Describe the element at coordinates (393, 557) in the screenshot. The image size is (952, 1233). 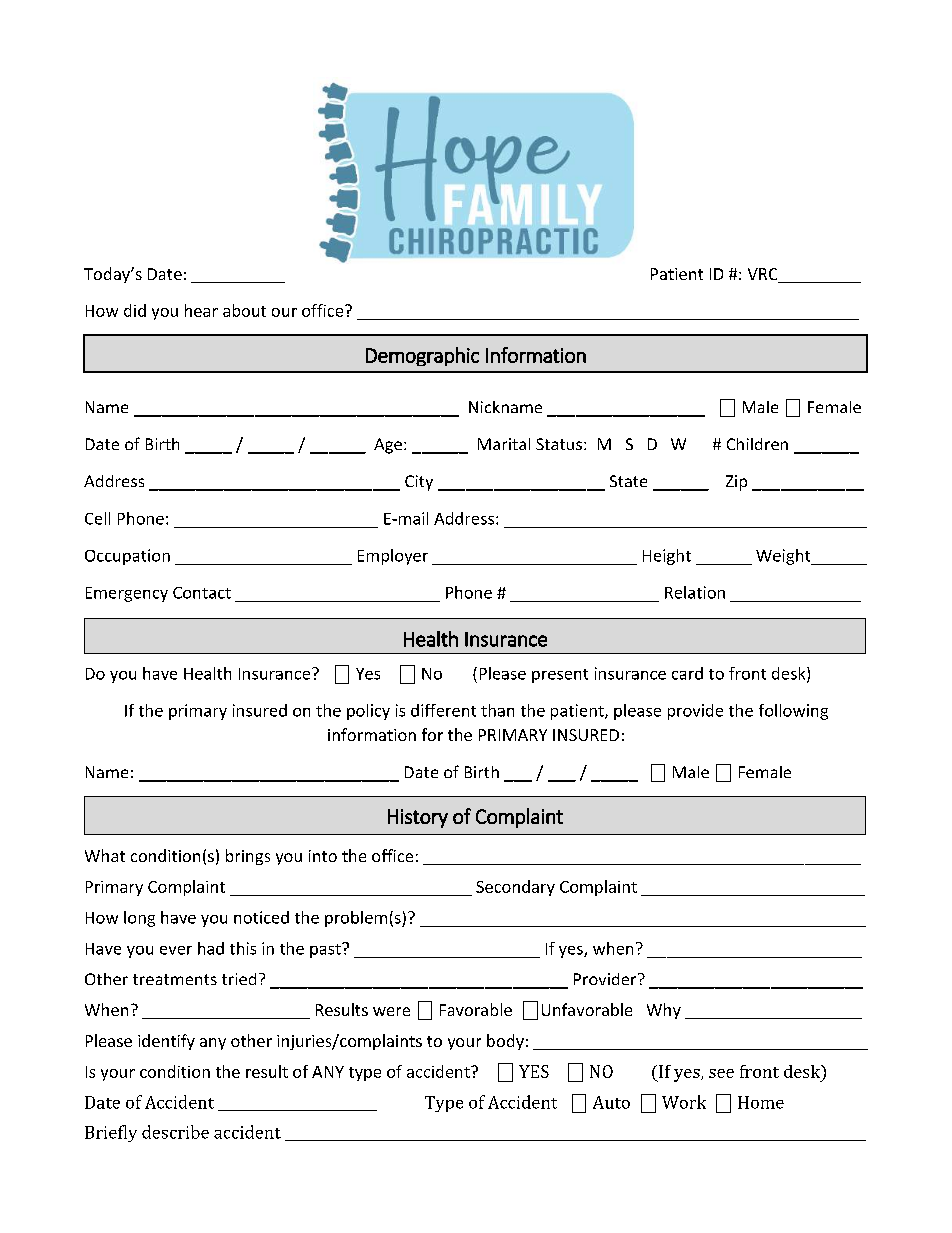
I see `Employer` at that location.
